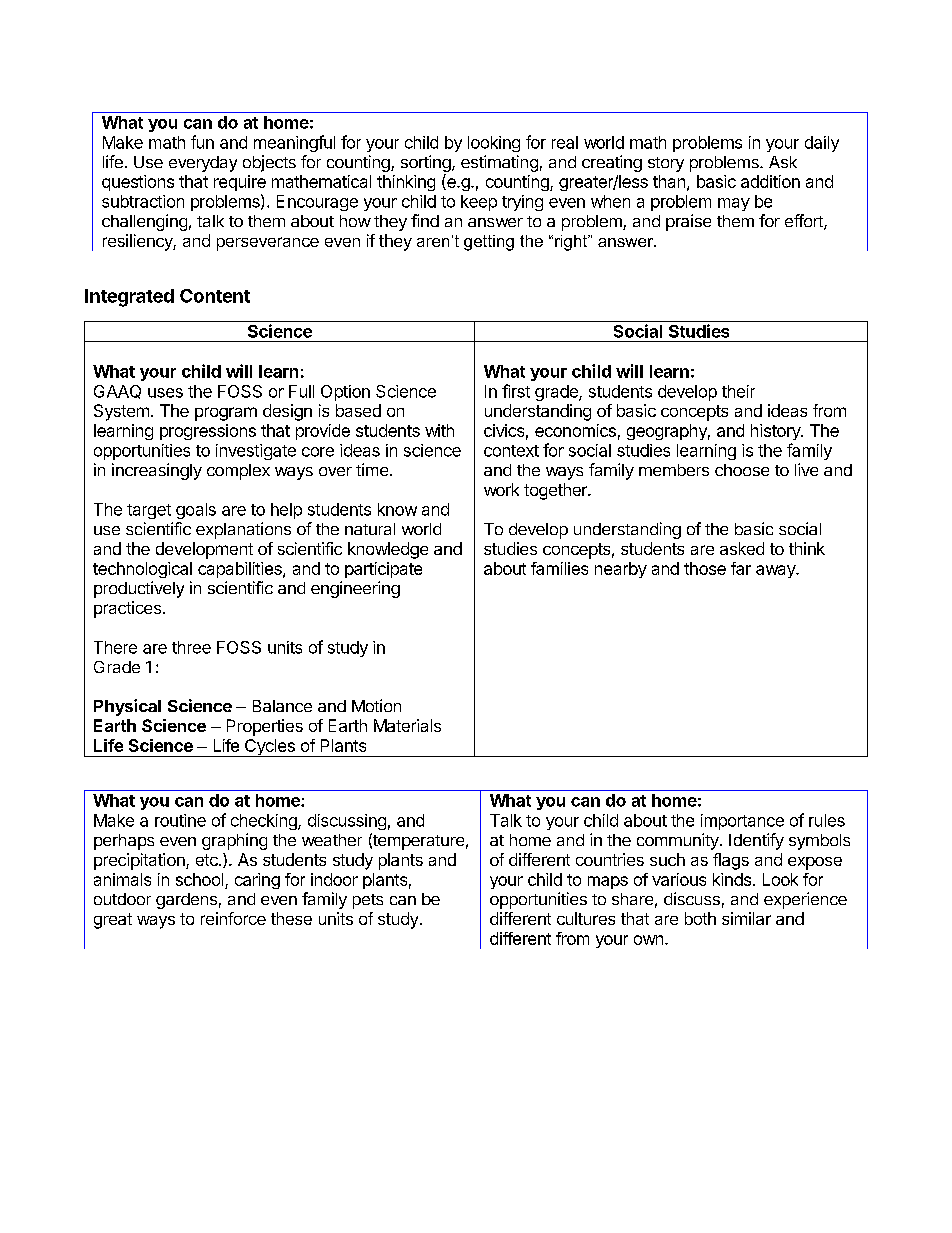 The width and height of the image is (952, 1233). What do you see at coordinates (203, 164) in the image?
I see `everyday` at bounding box center [203, 164].
